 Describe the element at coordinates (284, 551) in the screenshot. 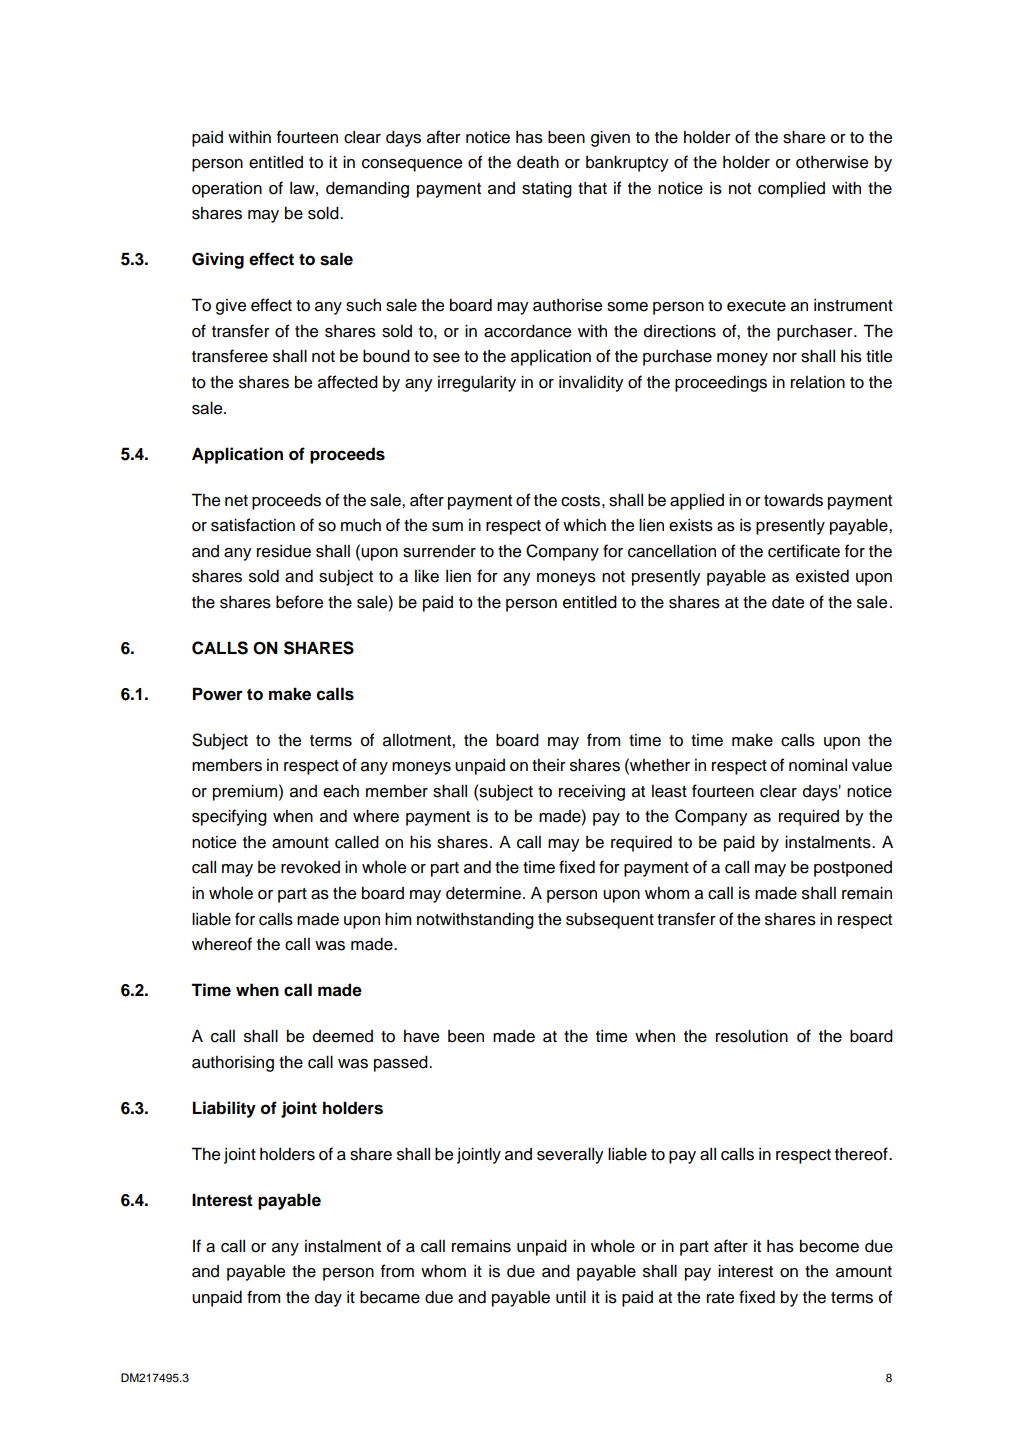

I see `residue` at that location.
